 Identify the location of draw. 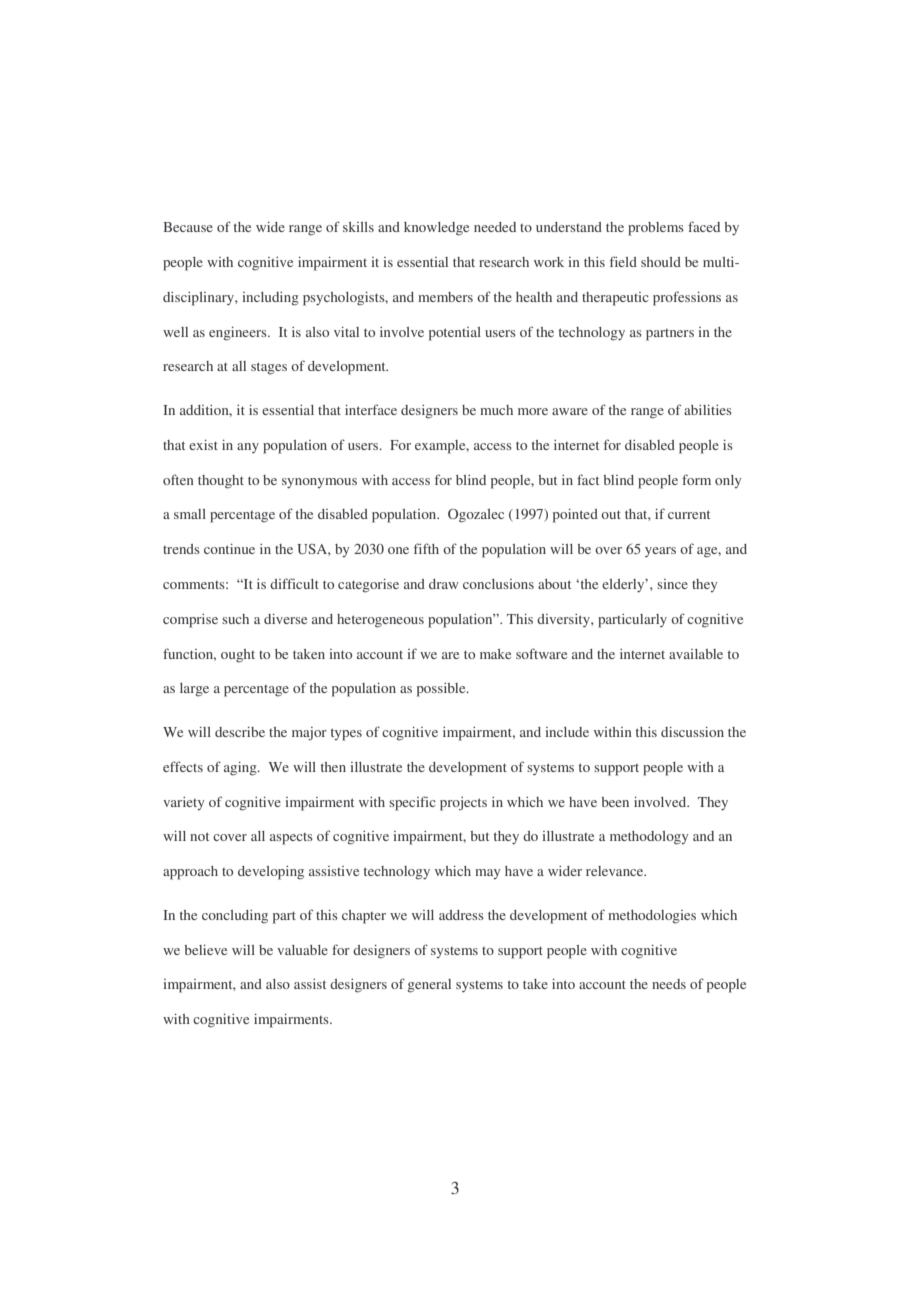
(444, 584).
